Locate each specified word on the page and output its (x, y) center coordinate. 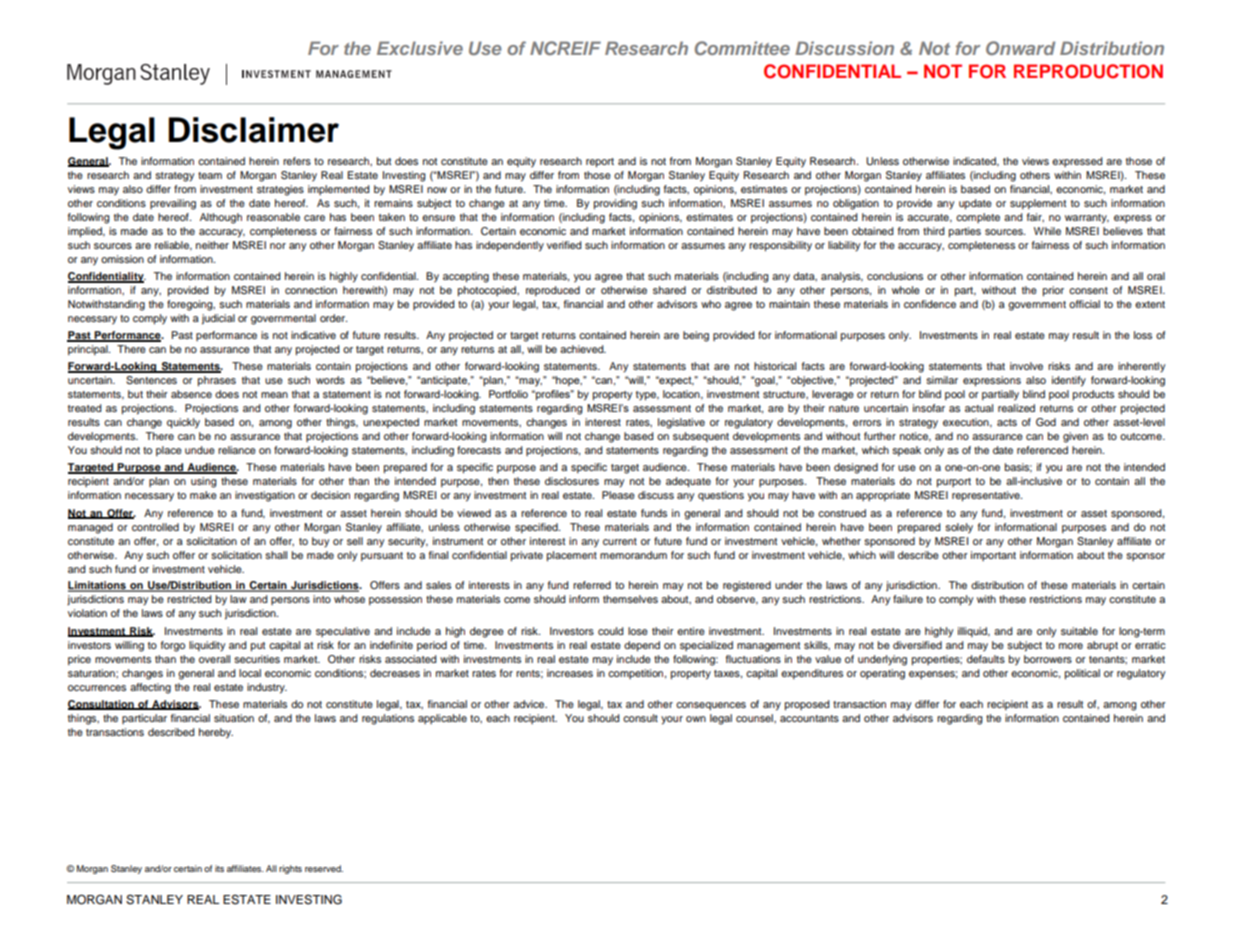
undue (200, 450)
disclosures (572, 481)
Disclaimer (254, 130)
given (1075, 437)
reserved (324, 868)
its (219, 868)
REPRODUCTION (1088, 71)
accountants (809, 718)
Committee (742, 48)
